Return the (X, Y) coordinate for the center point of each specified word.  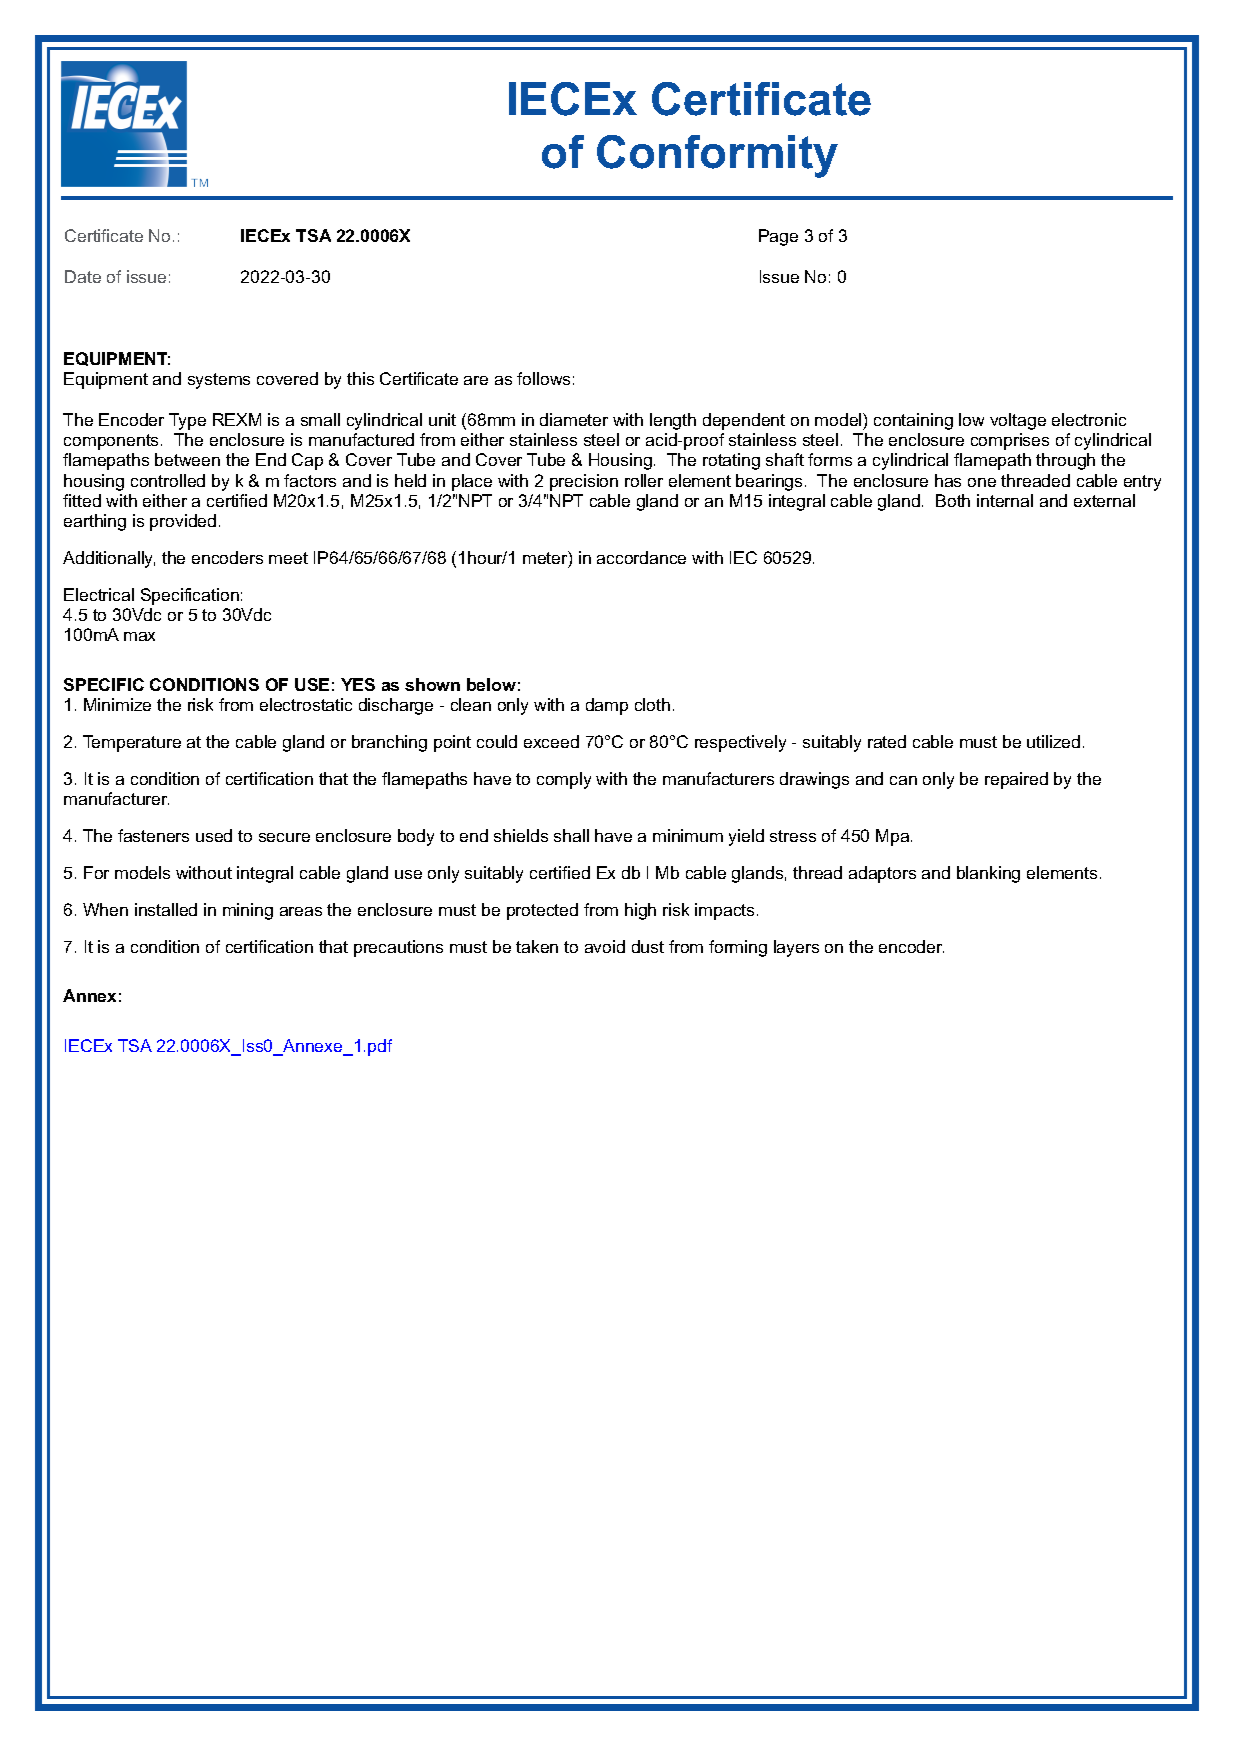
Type (187, 421)
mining (248, 911)
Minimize (117, 704)
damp (607, 706)
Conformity (717, 156)
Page (778, 237)
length (673, 421)
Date (83, 276)
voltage (1018, 421)
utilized (1053, 741)
